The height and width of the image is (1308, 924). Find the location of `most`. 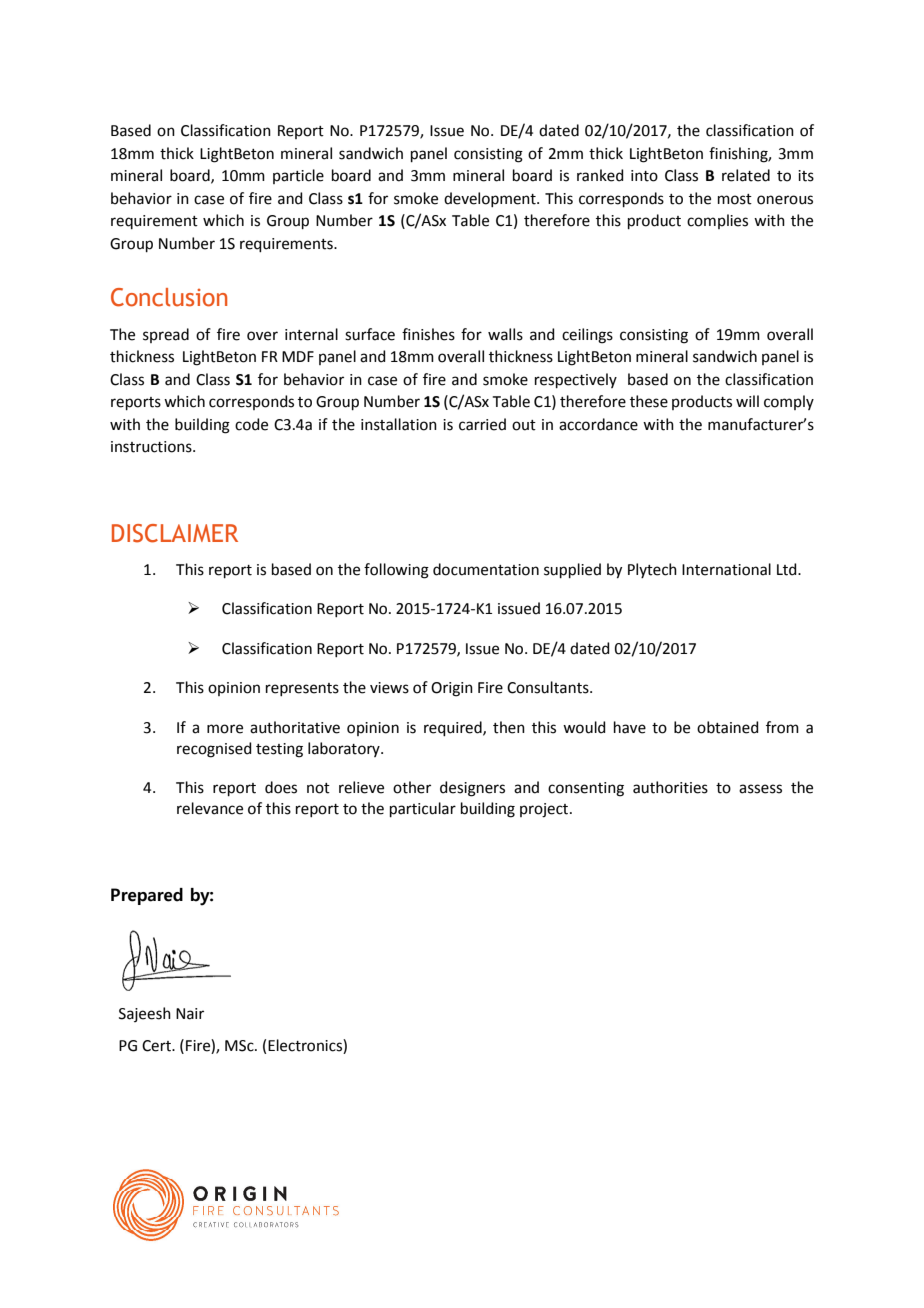

most is located at coordinates (735, 199).
